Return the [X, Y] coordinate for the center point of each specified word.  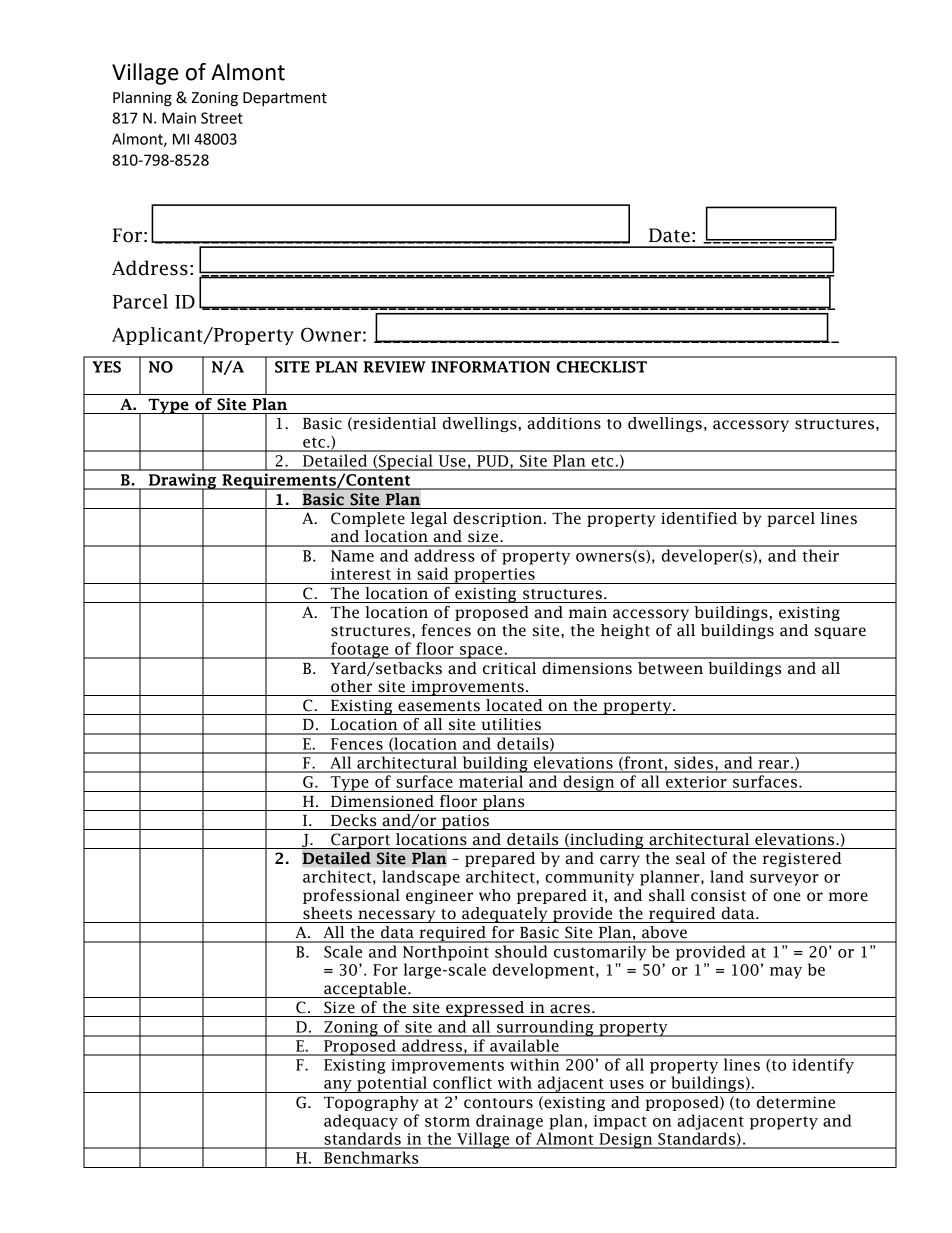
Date [669, 235]
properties [494, 576]
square [840, 633]
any [338, 1086]
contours [498, 1103]
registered [802, 859]
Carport [360, 841]
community [589, 878]
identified [699, 518]
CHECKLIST [601, 367]
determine [796, 1102]
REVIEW [394, 367]
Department [285, 99]
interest [361, 574]
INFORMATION [490, 367]
